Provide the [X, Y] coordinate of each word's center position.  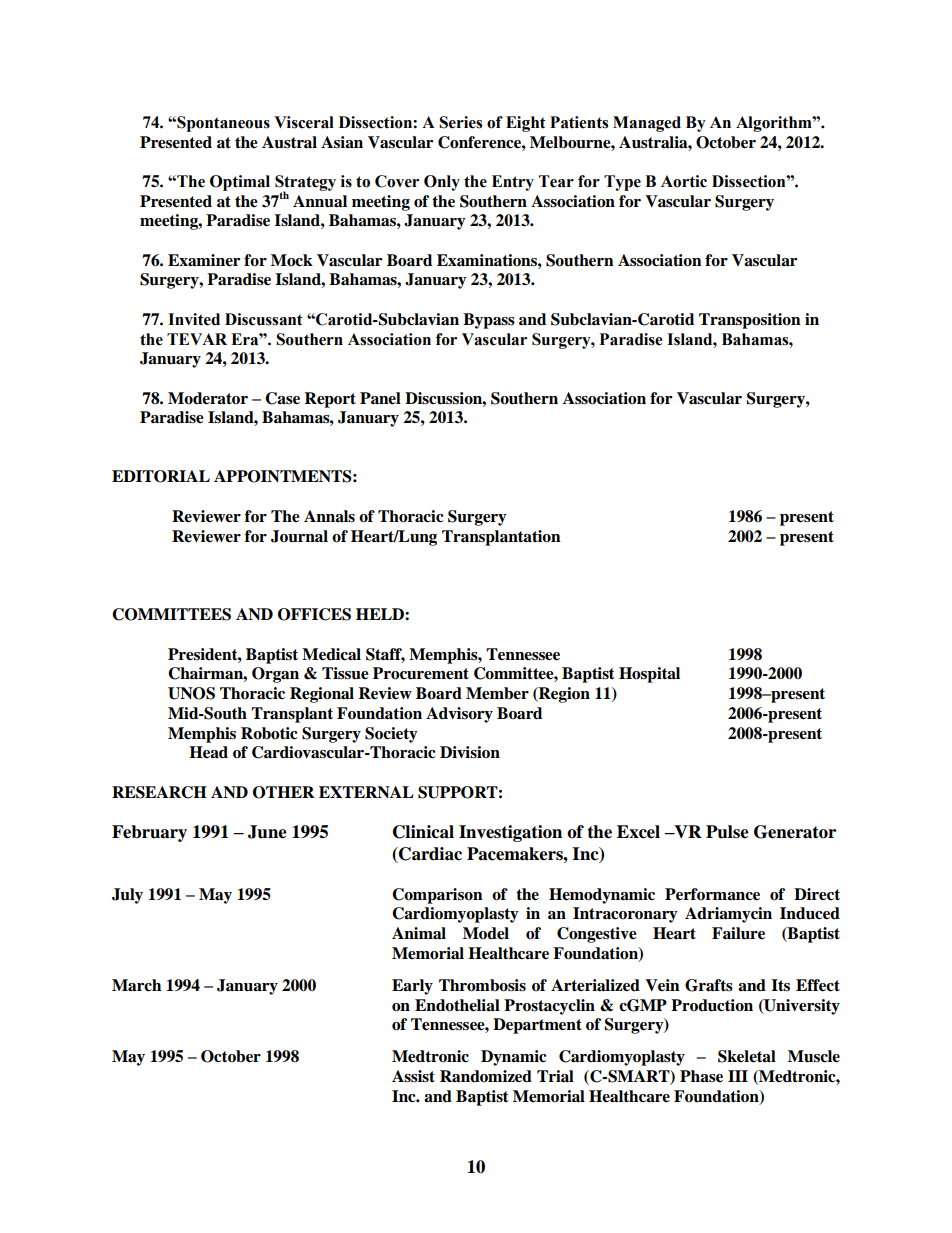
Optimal [240, 183]
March [136, 985]
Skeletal [747, 1056]
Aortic [684, 181]
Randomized [486, 1076]
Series [460, 122]
